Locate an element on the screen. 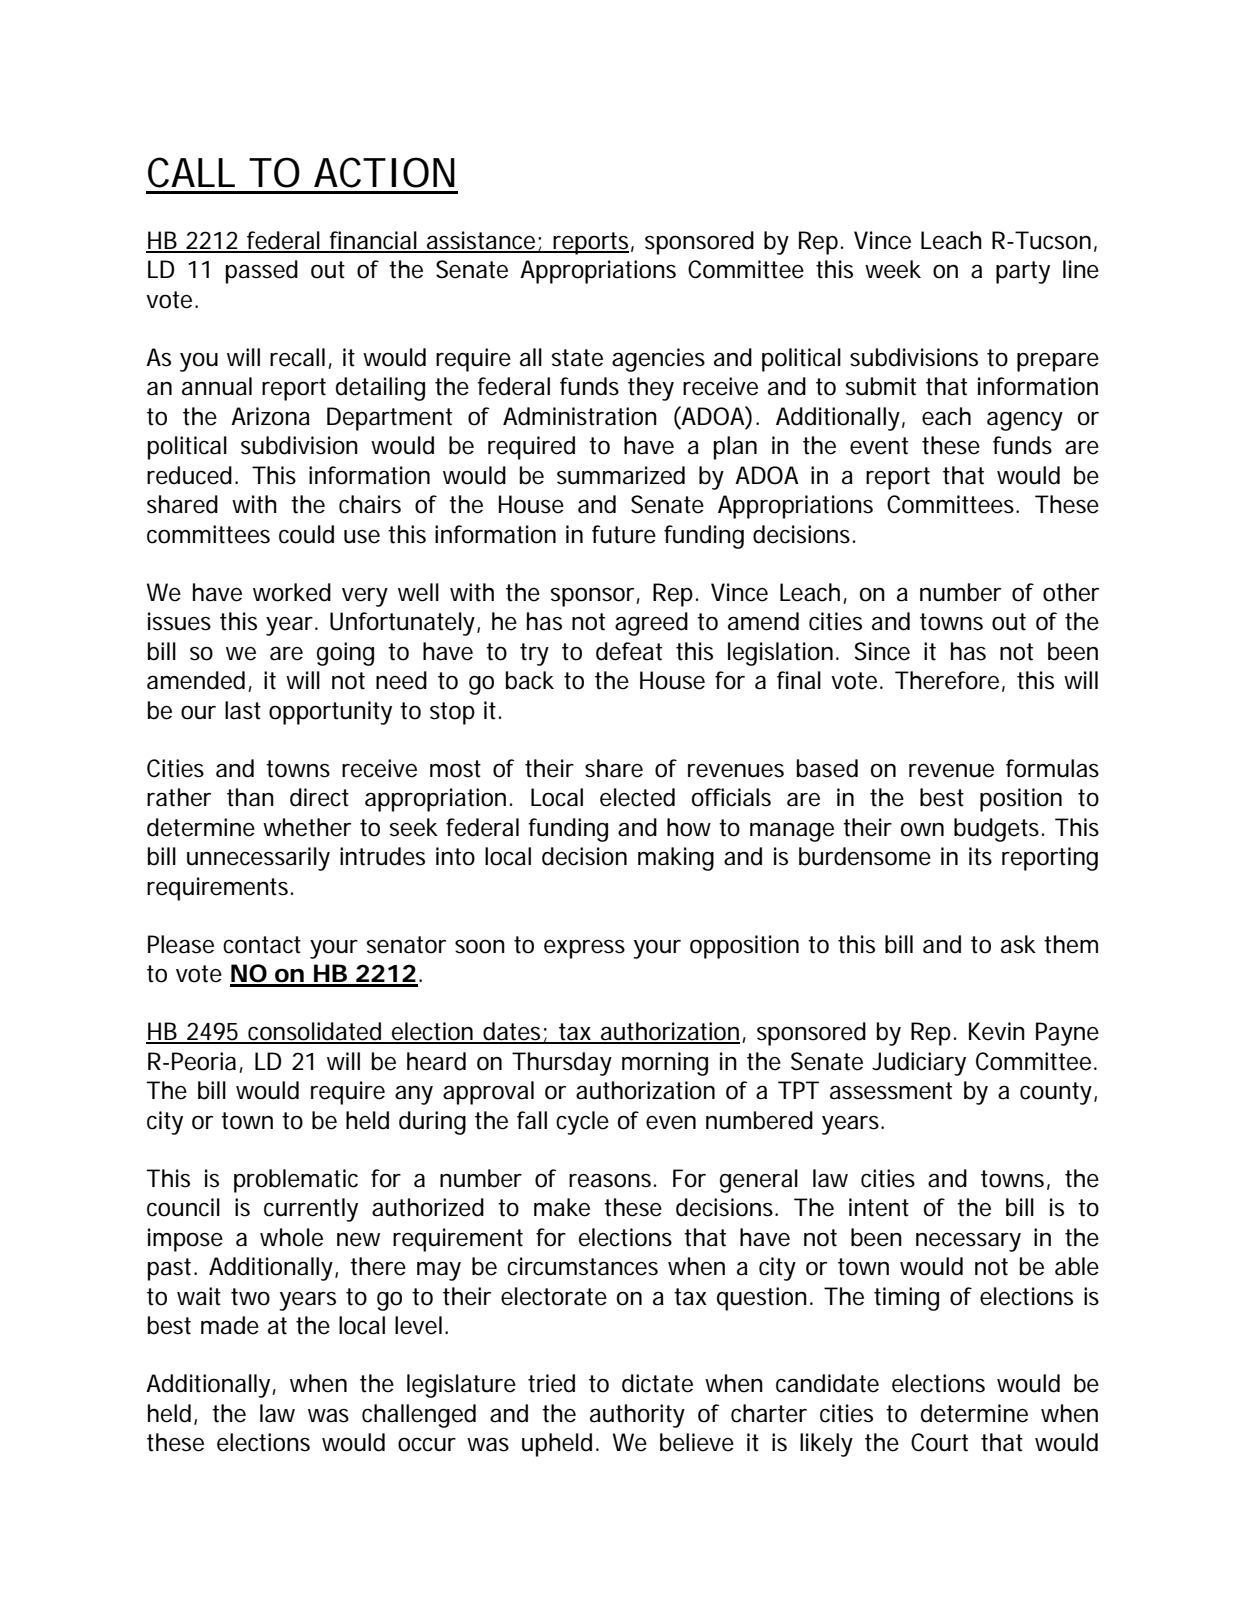  party is located at coordinates (1023, 272).
